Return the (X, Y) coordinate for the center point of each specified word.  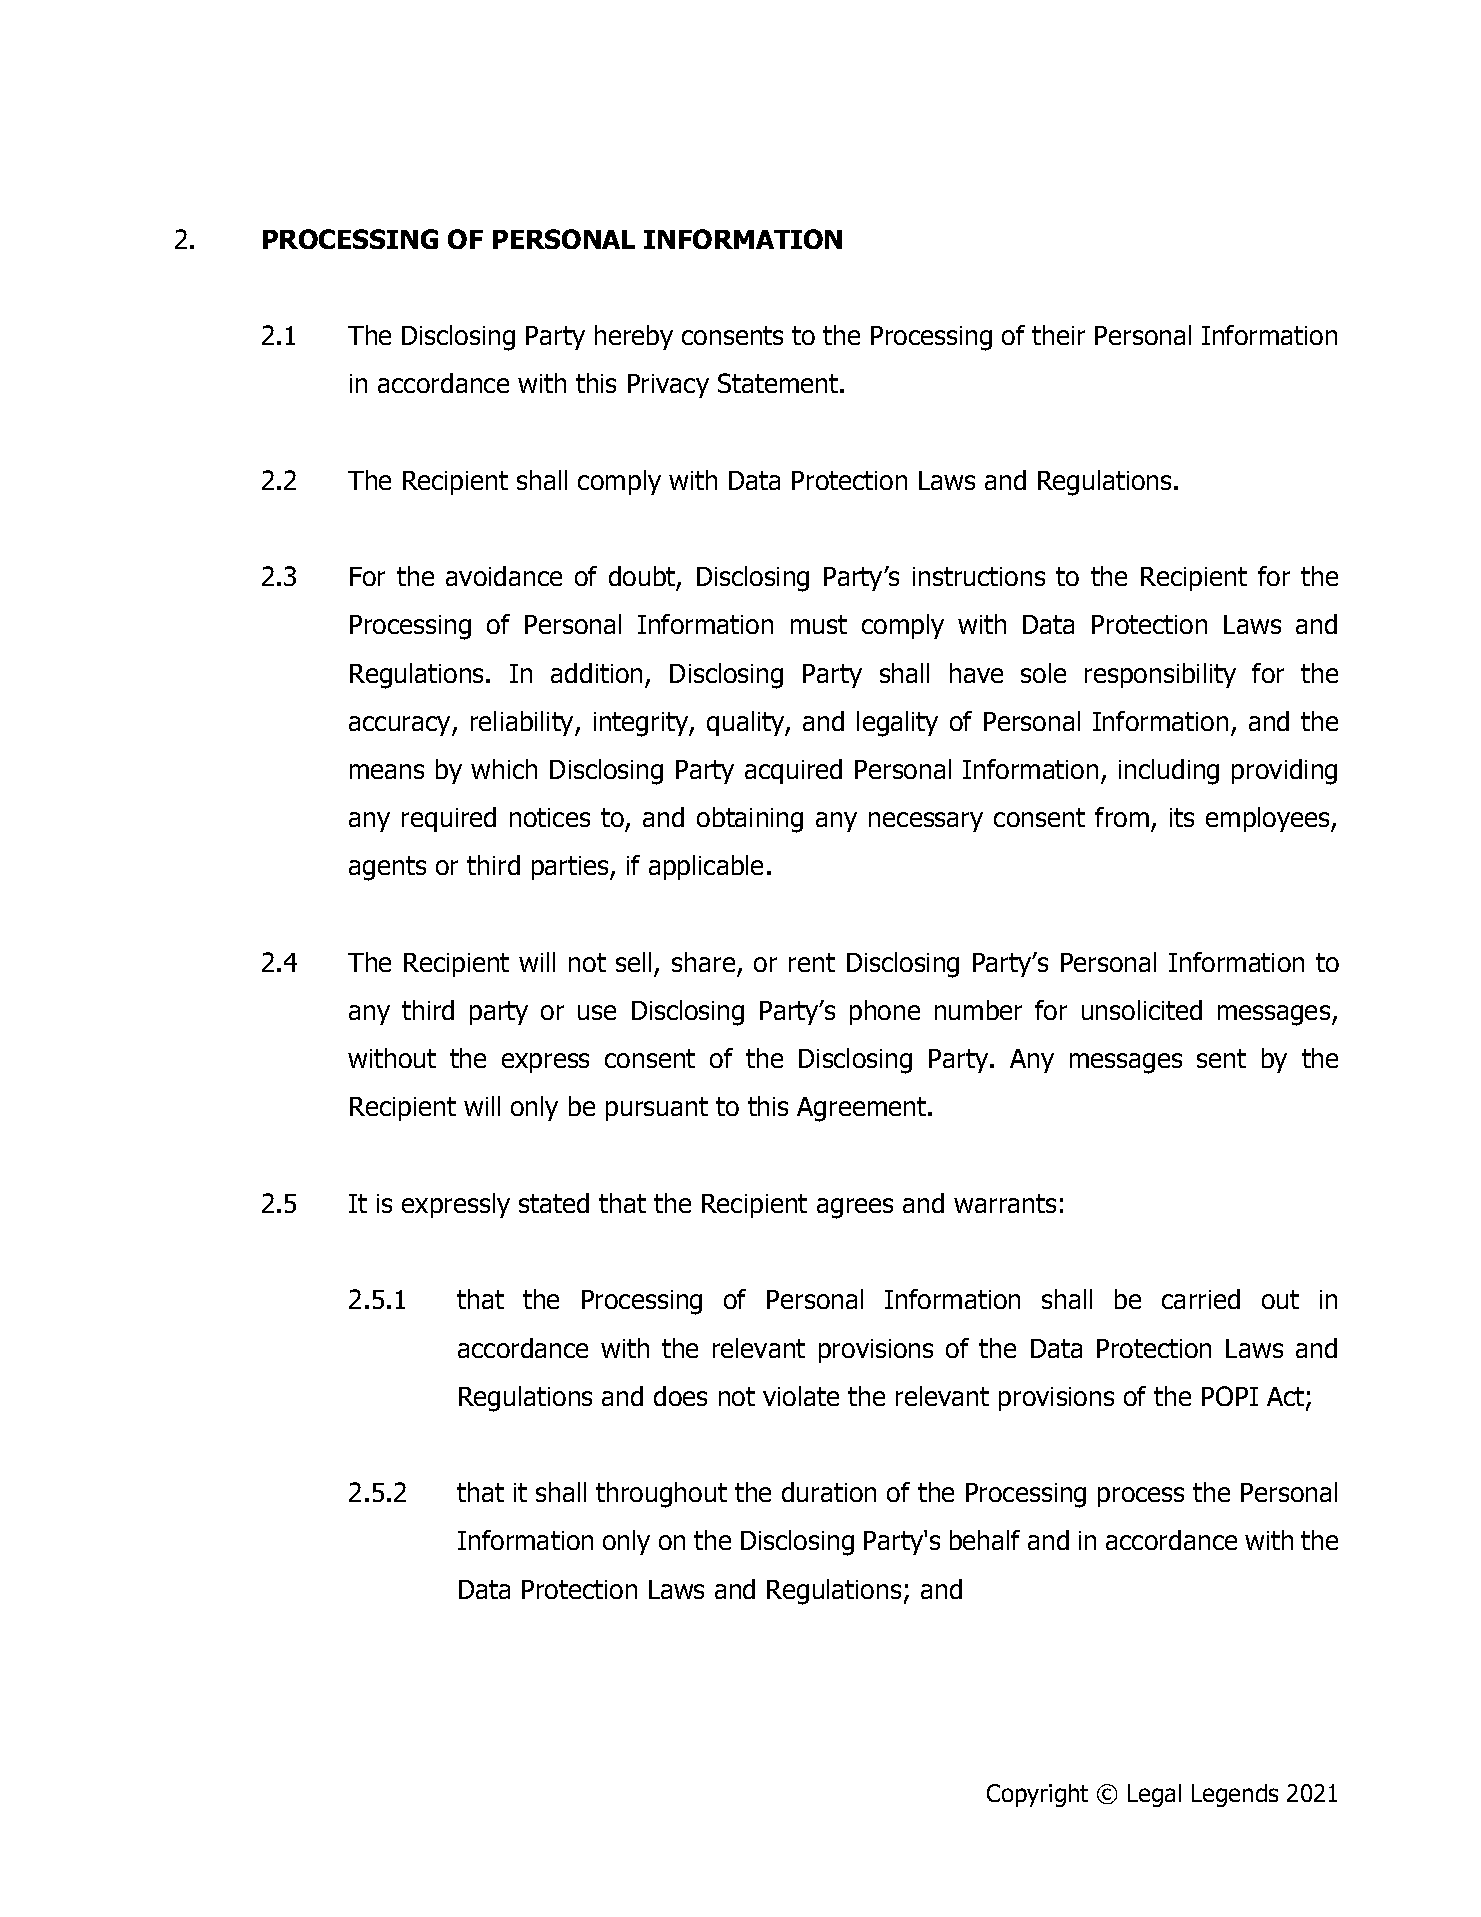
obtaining (750, 820)
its (1182, 817)
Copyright (1037, 1795)
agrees (855, 1208)
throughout (661, 1495)
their (1058, 335)
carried (1201, 1299)
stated (554, 1203)
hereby (634, 337)
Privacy (668, 386)
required (449, 819)
